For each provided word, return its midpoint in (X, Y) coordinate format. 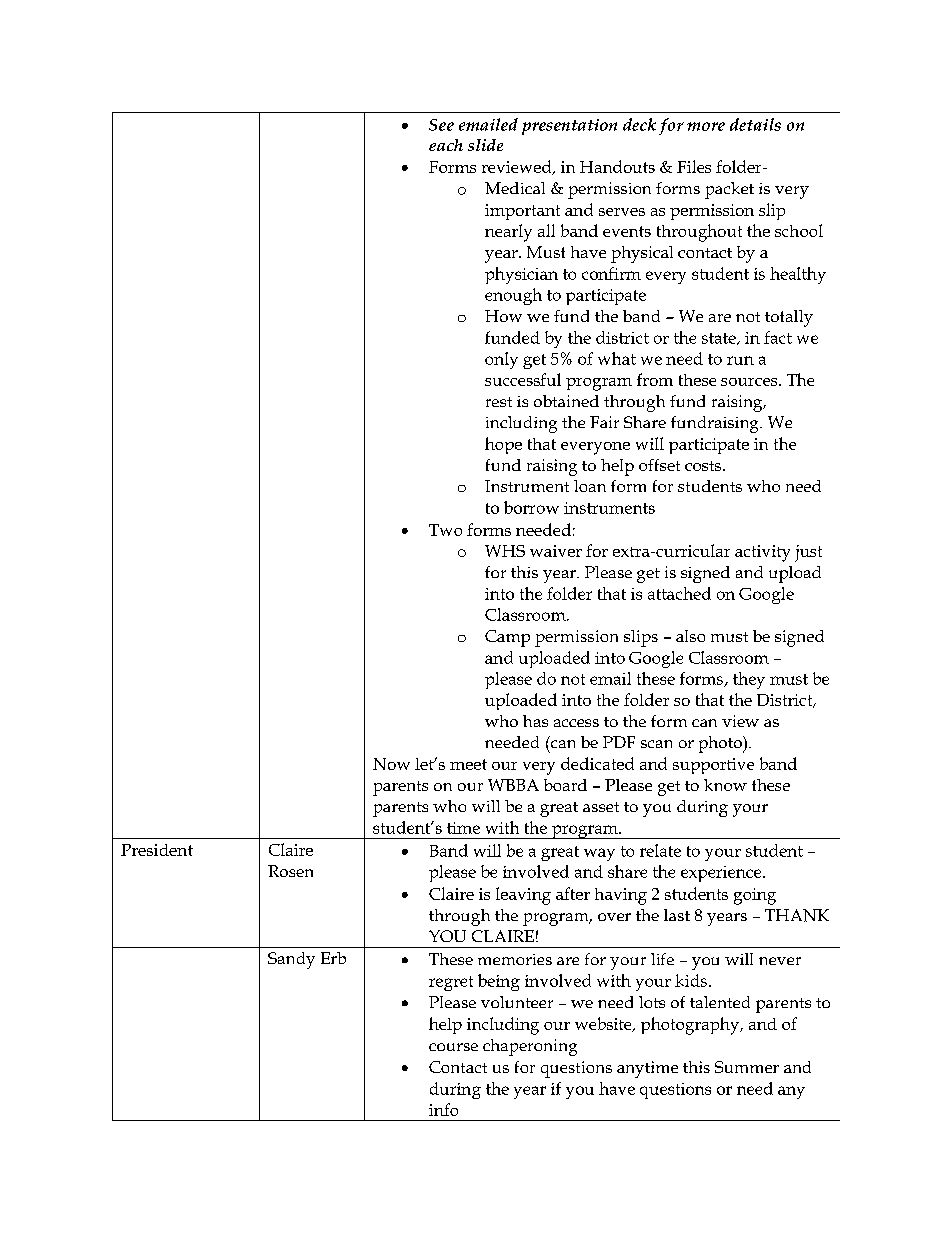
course (453, 1047)
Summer (747, 1067)
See (441, 125)
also (690, 636)
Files (694, 166)
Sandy (291, 960)
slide (485, 145)
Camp (507, 638)
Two (445, 530)
